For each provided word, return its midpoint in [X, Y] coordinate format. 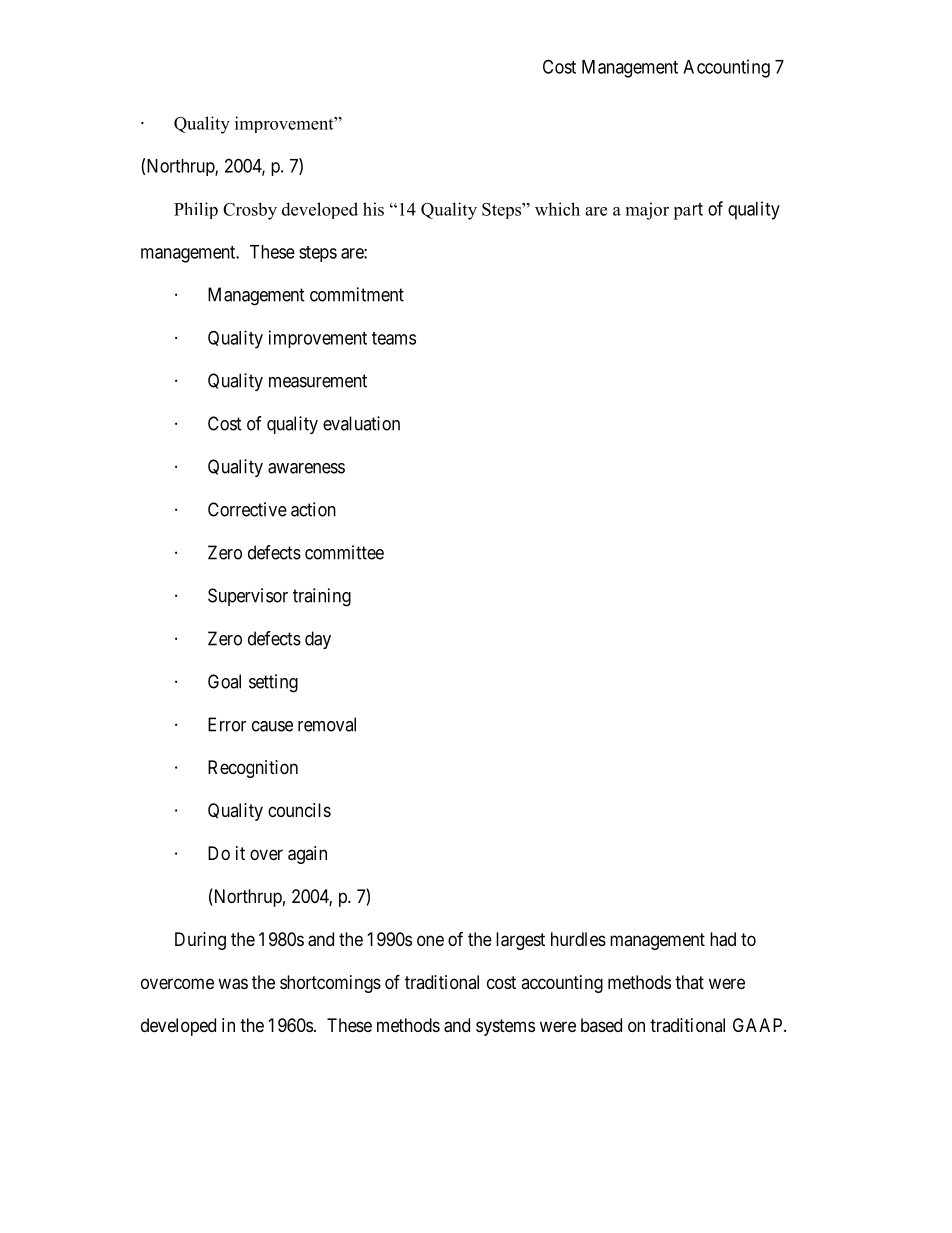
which [557, 209]
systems [505, 1027]
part [688, 211]
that [689, 982]
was [233, 984]
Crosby [250, 211]
